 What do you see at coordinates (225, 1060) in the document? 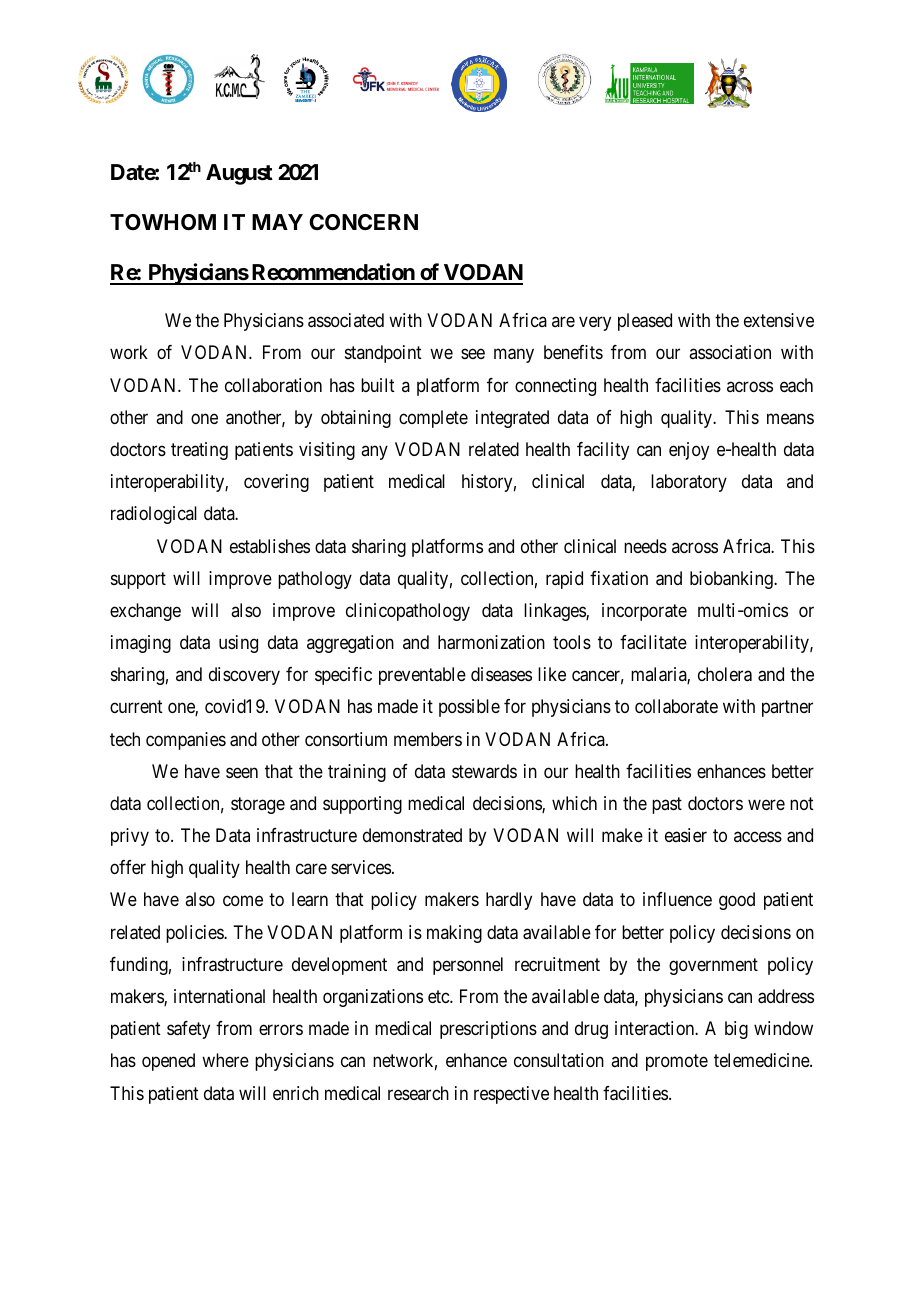
I see `where` at bounding box center [225, 1060].
